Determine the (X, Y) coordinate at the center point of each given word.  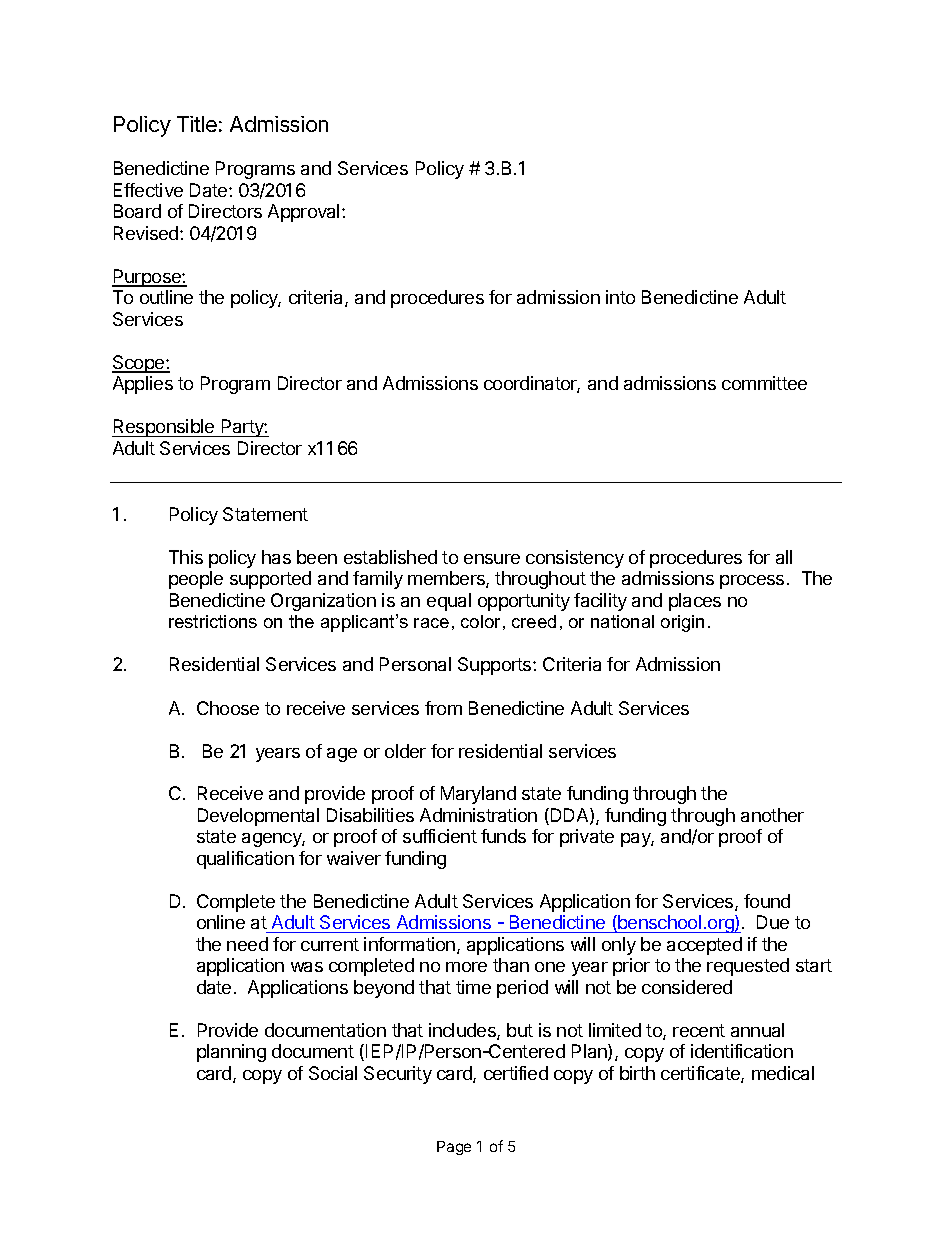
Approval (303, 213)
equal (449, 602)
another (772, 815)
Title (197, 124)
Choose (228, 708)
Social (333, 1073)
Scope (139, 364)
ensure (492, 559)
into (620, 297)
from (443, 708)
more (466, 967)
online (221, 922)
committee (764, 383)
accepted (704, 946)
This (186, 557)
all (784, 557)
